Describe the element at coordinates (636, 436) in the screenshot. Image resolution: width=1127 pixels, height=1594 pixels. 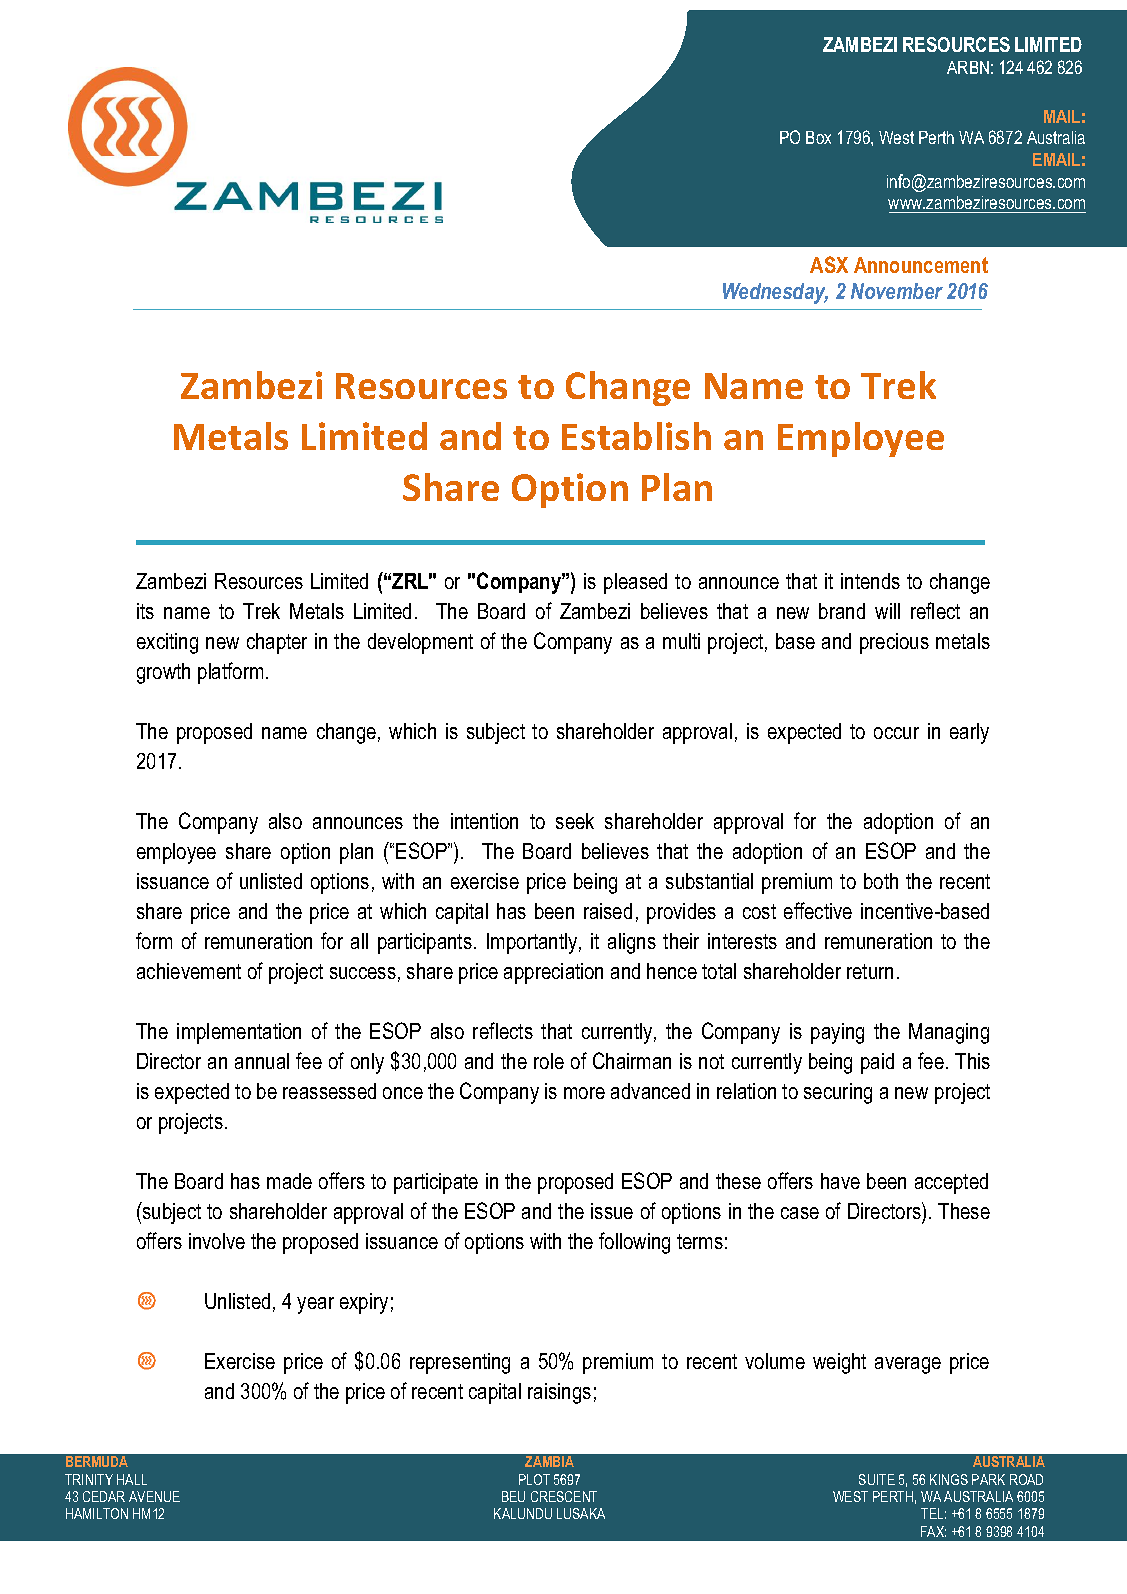
I see `Establish` at that location.
